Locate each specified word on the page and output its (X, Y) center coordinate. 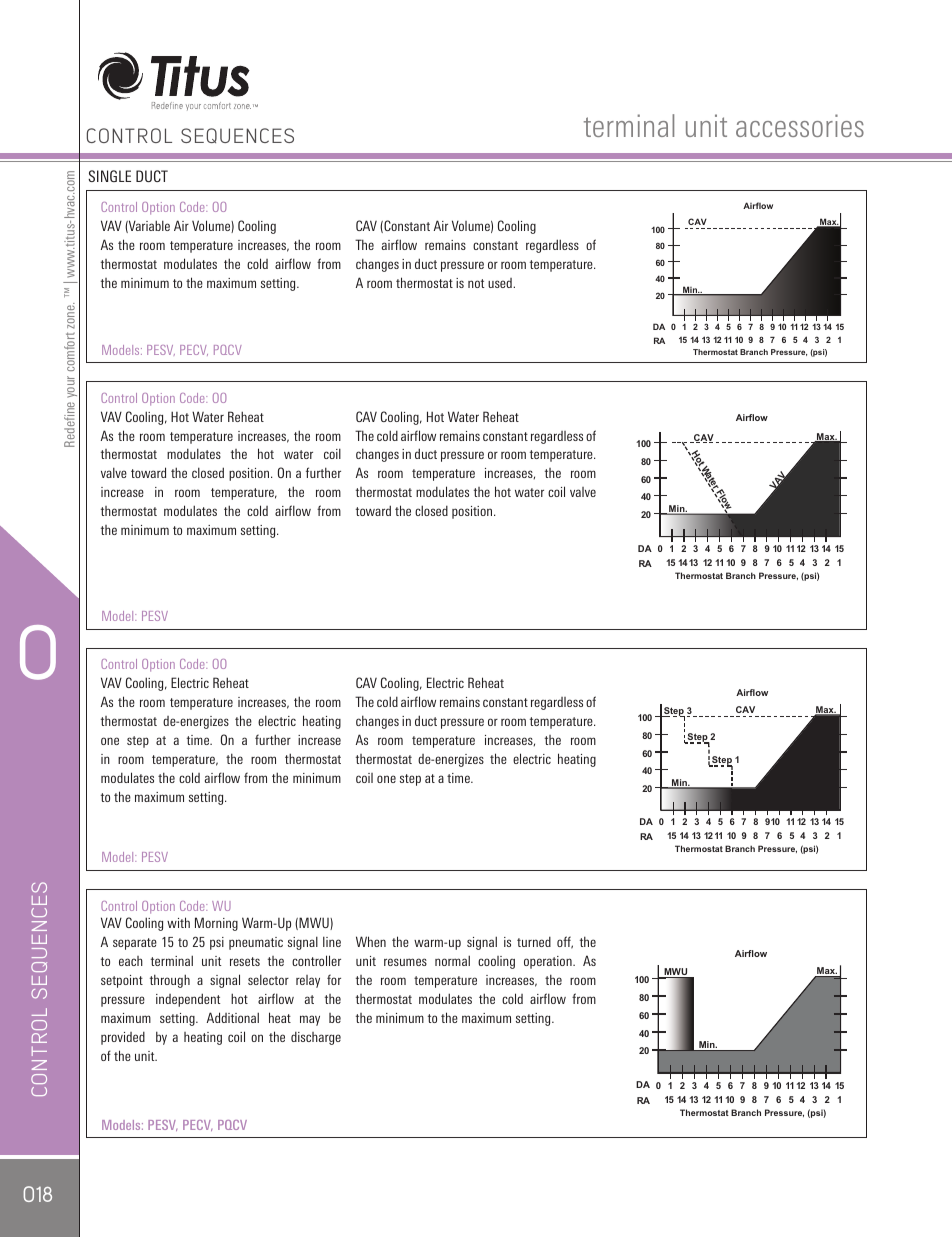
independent (188, 1000)
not (476, 283)
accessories (800, 125)
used (501, 283)
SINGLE (109, 176)
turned (534, 941)
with (178, 922)
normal (452, 960)
